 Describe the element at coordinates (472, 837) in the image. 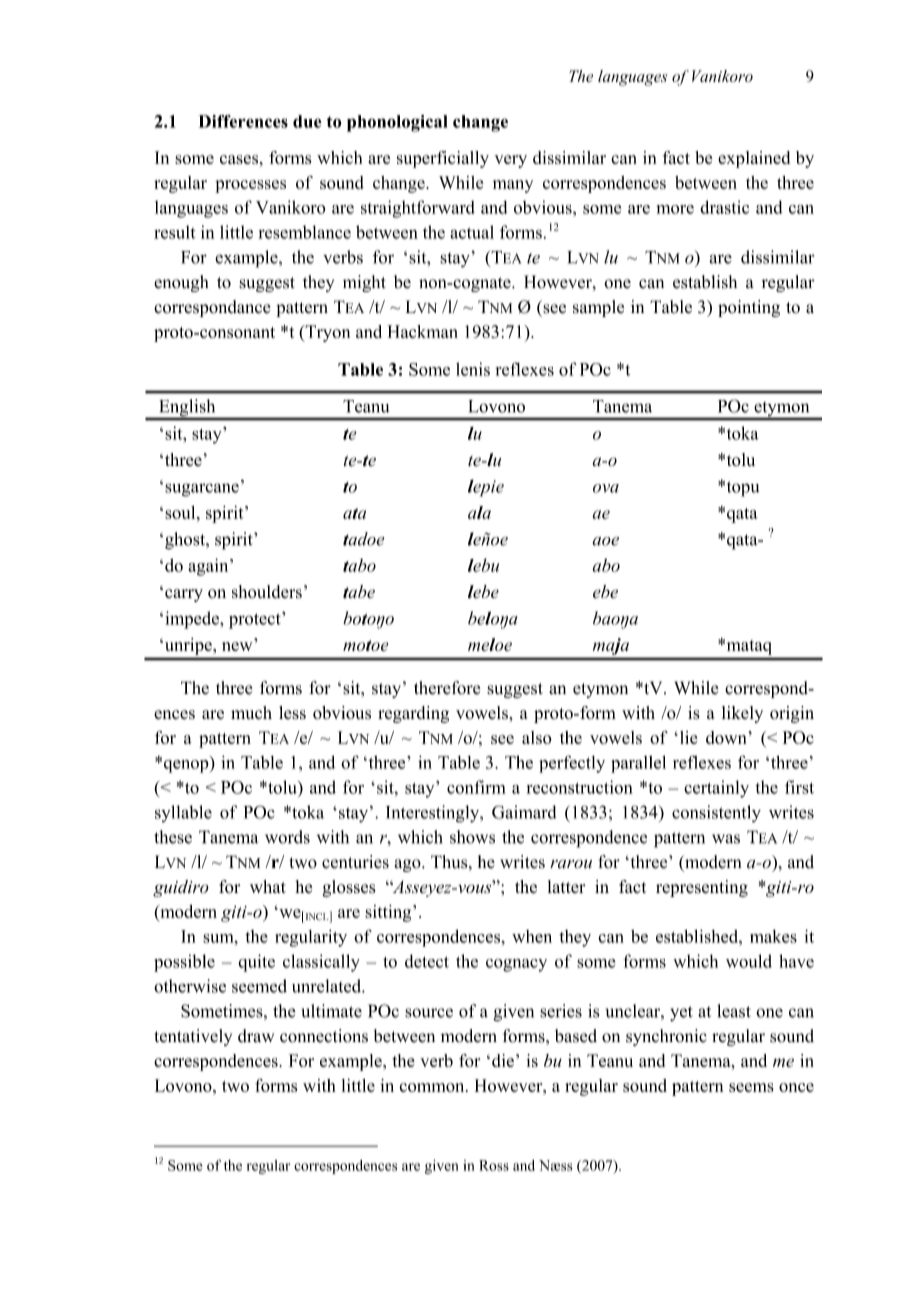

I see `shows` at that location.
